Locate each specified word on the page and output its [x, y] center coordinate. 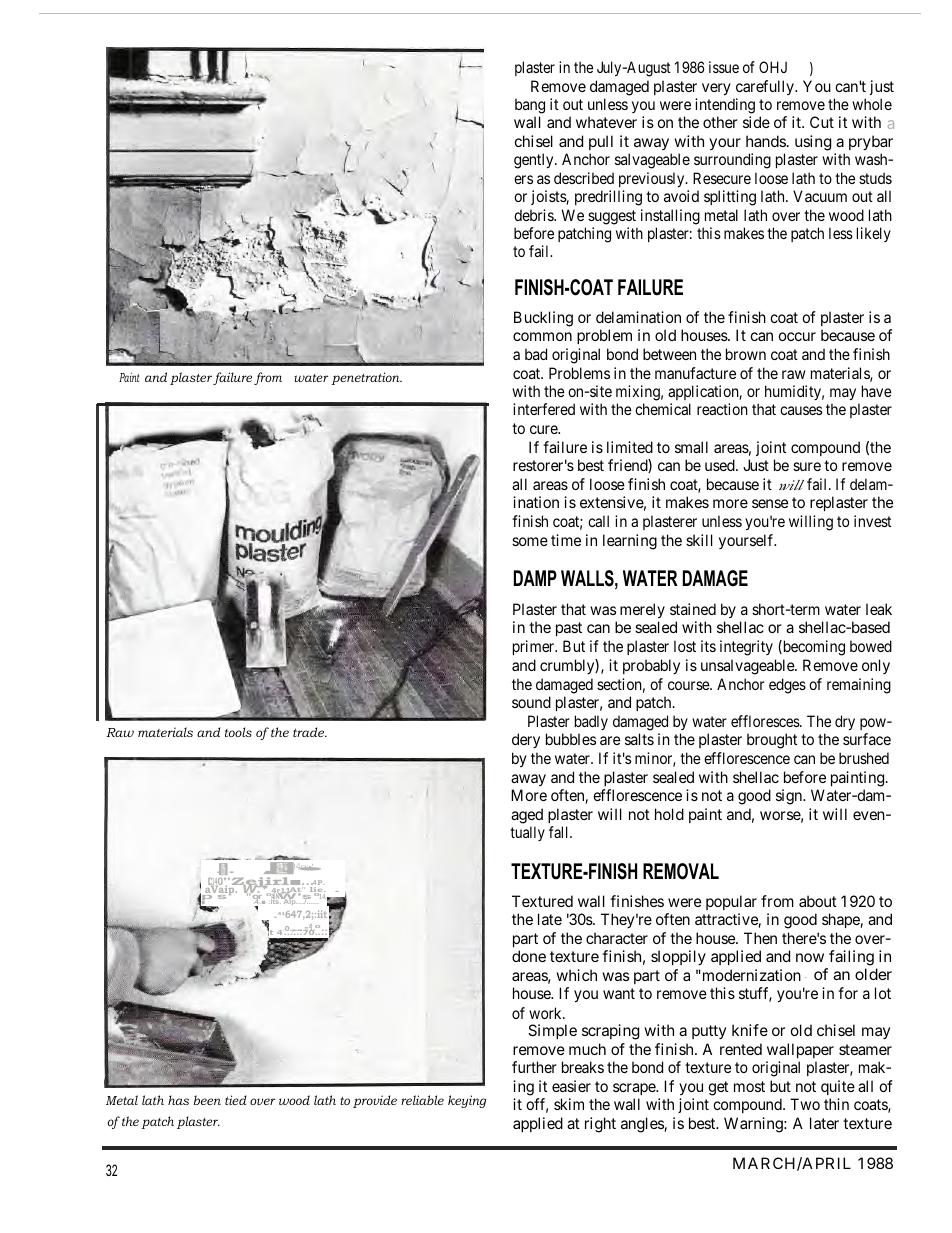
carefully [766, 87]
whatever [606, 122]
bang [530, 106]
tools [238, 732]
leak [879, 609]
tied [235, 1100]
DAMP [535, 578]
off [537, 1105]
